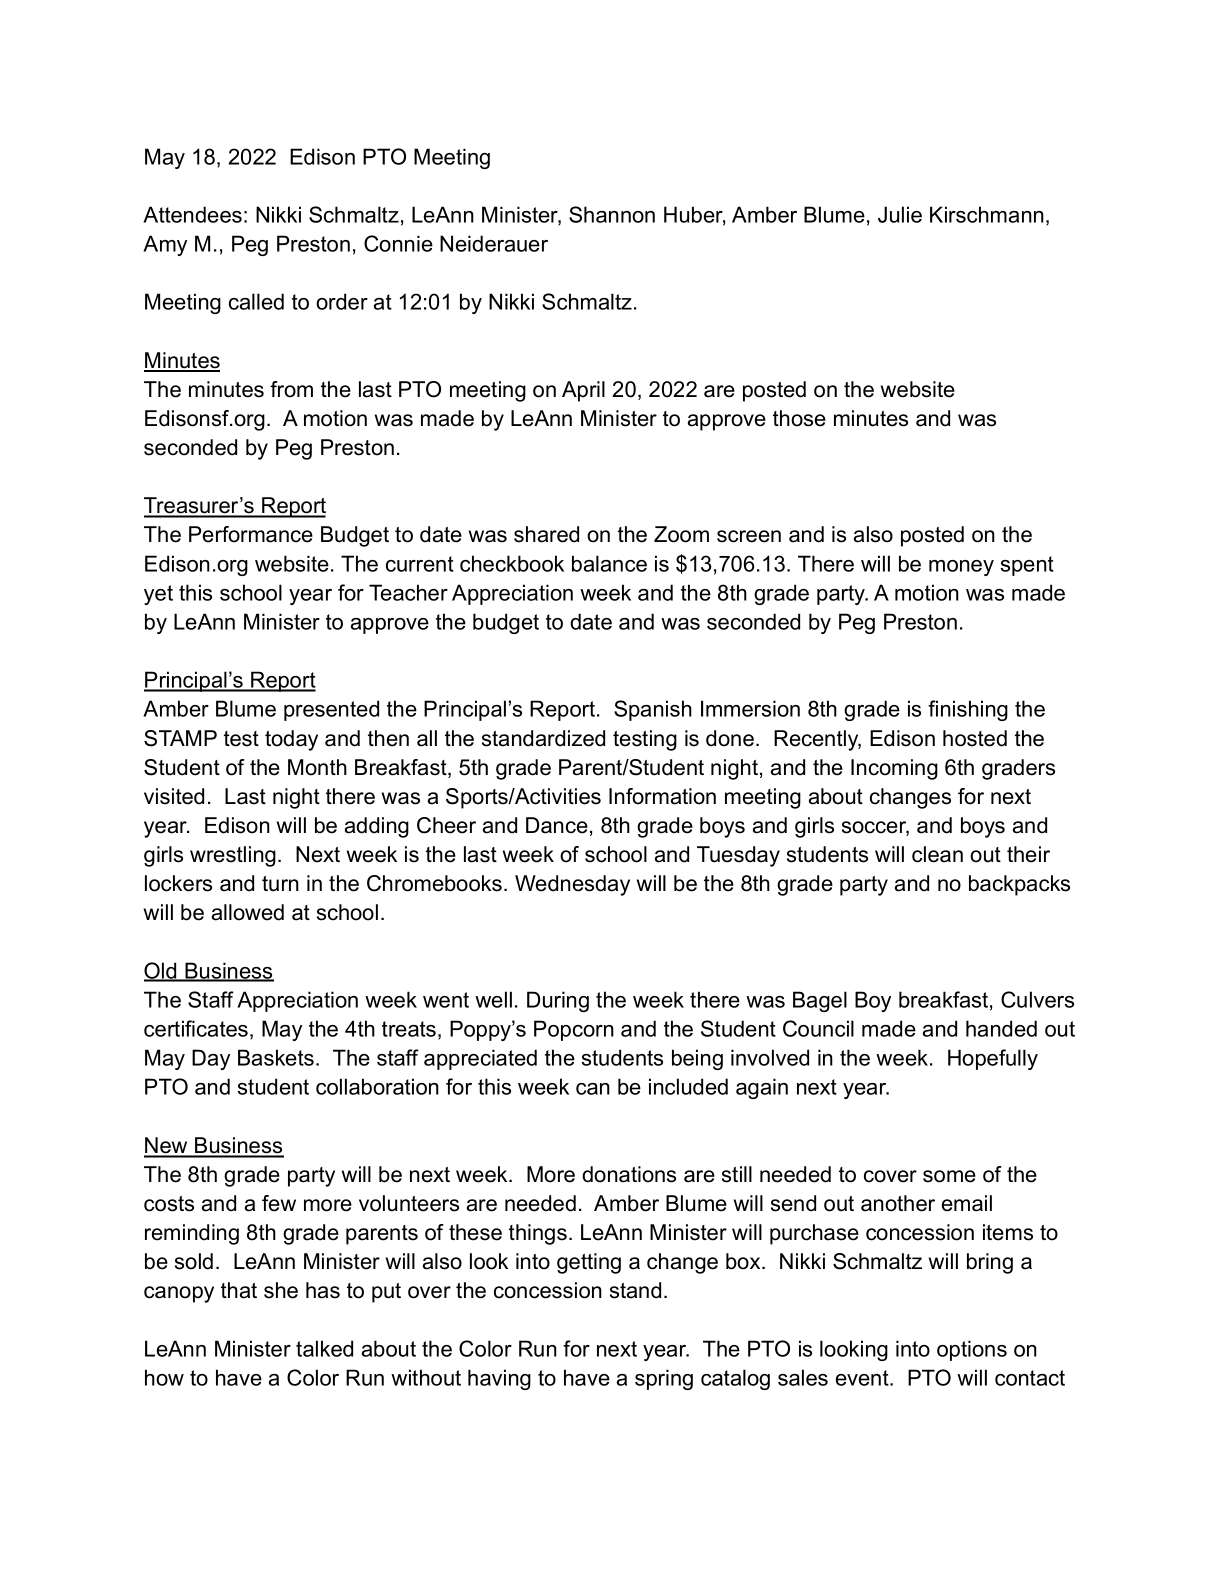 This document has width=1223, height=1583. What do you see at coordinates (972, 1350) in the document?
I see `options` at bounding box center [972, 1350].
